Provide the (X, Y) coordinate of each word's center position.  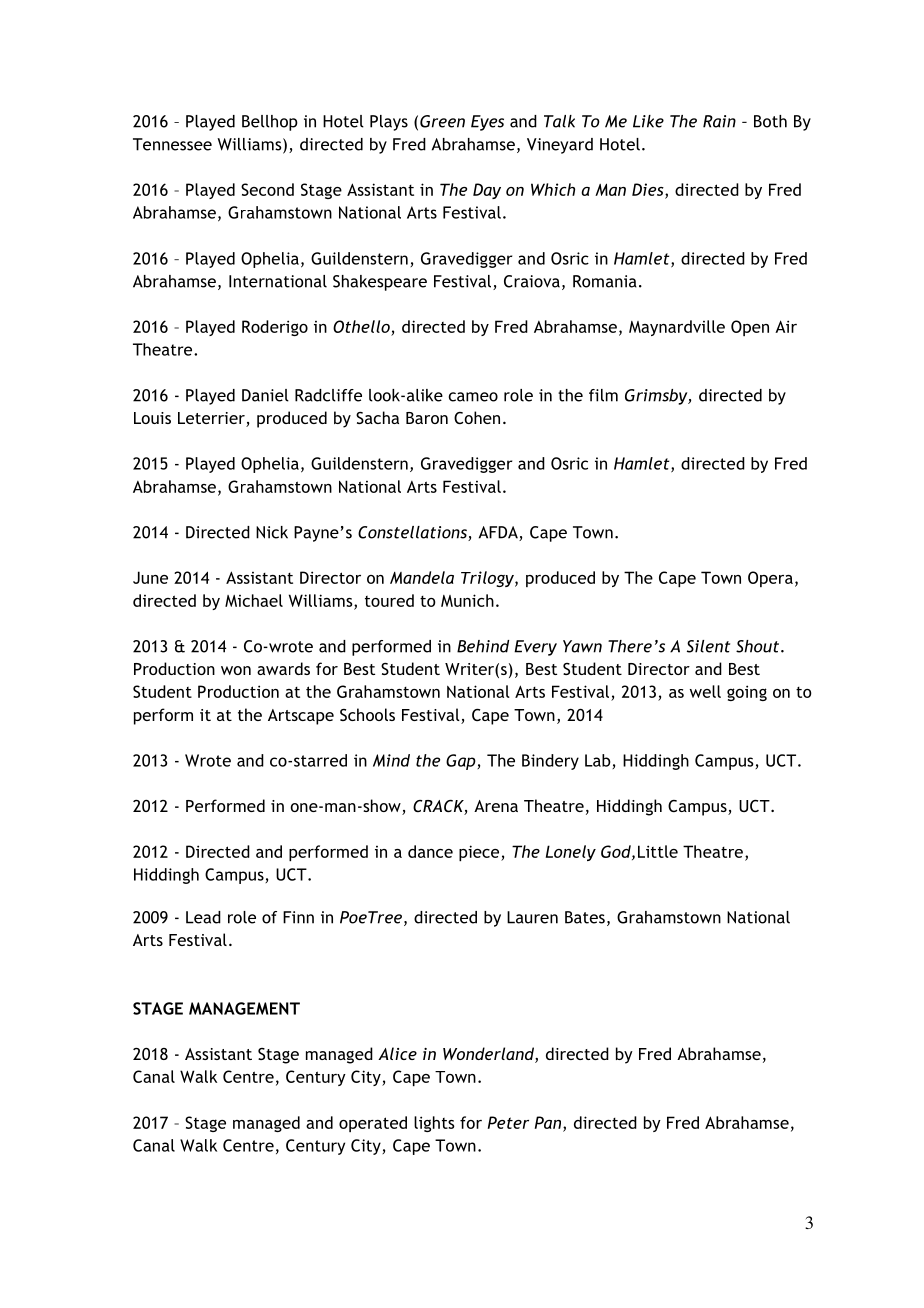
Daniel (265, 395)
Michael (254, 600)
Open (750, 328)
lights (434, 1124)
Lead (203, 917)
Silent (708, 646)
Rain (719, 121)
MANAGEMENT (244, 1008)
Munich (467, 600)
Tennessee (172, 144)
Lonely (571, 853)
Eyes (487, 123)
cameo (473, 397)
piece (480, 853)
